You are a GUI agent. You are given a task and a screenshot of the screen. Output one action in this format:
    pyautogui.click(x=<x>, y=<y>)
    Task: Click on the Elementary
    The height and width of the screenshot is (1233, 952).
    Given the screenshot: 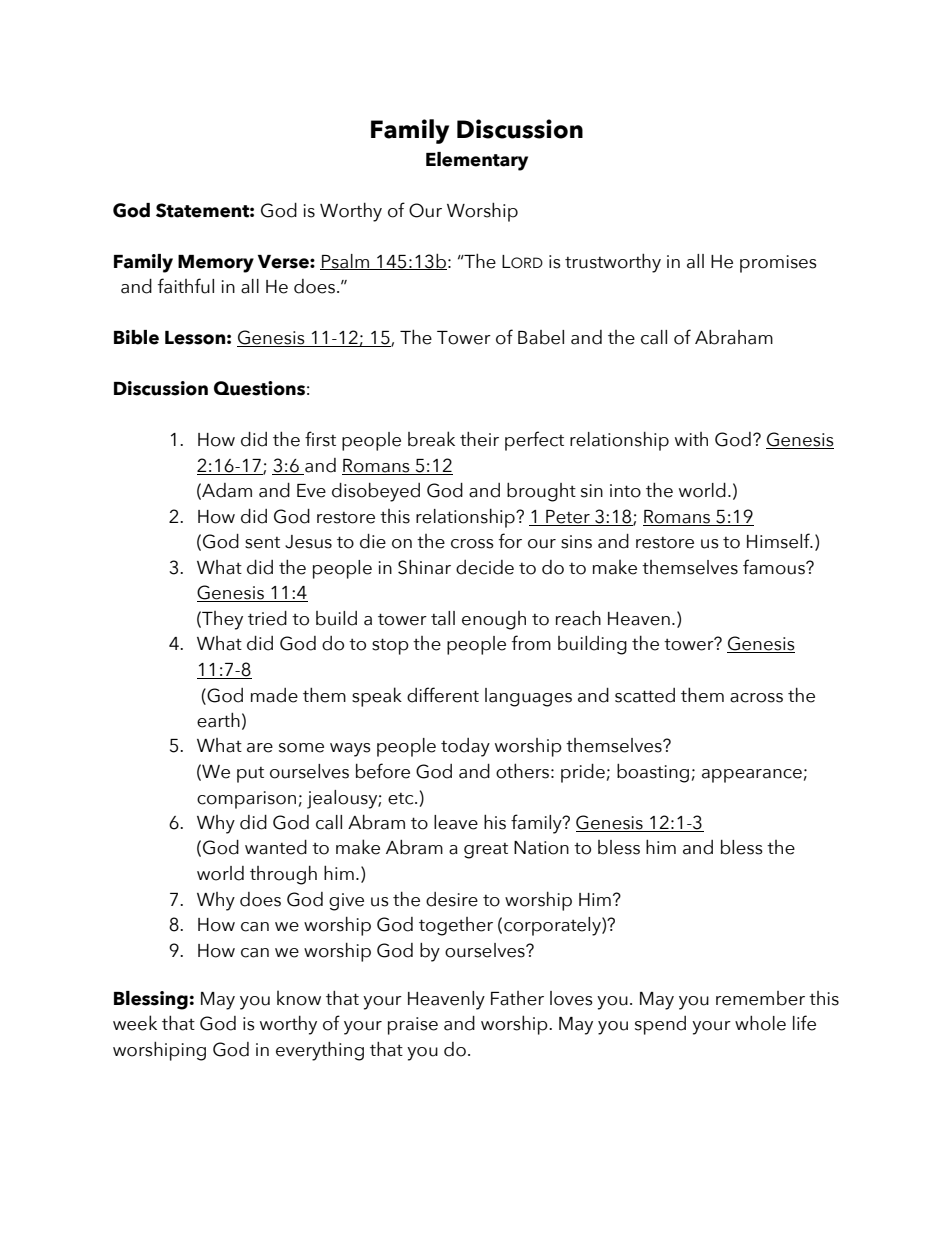 What is the action you would take?
    pyautogui.click(x=477, y=161)
